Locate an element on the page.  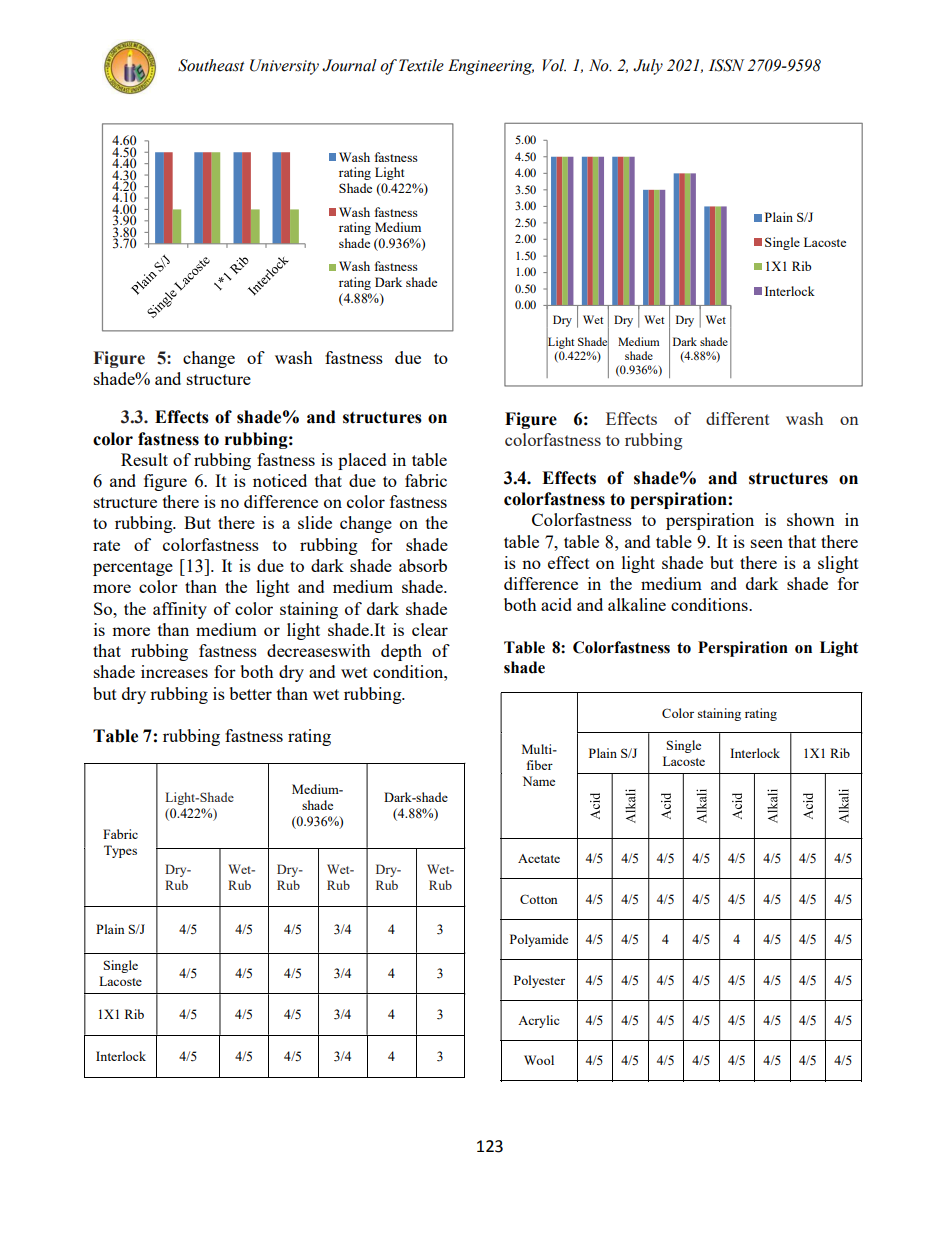
seen is located at coordinates (767, 543).
